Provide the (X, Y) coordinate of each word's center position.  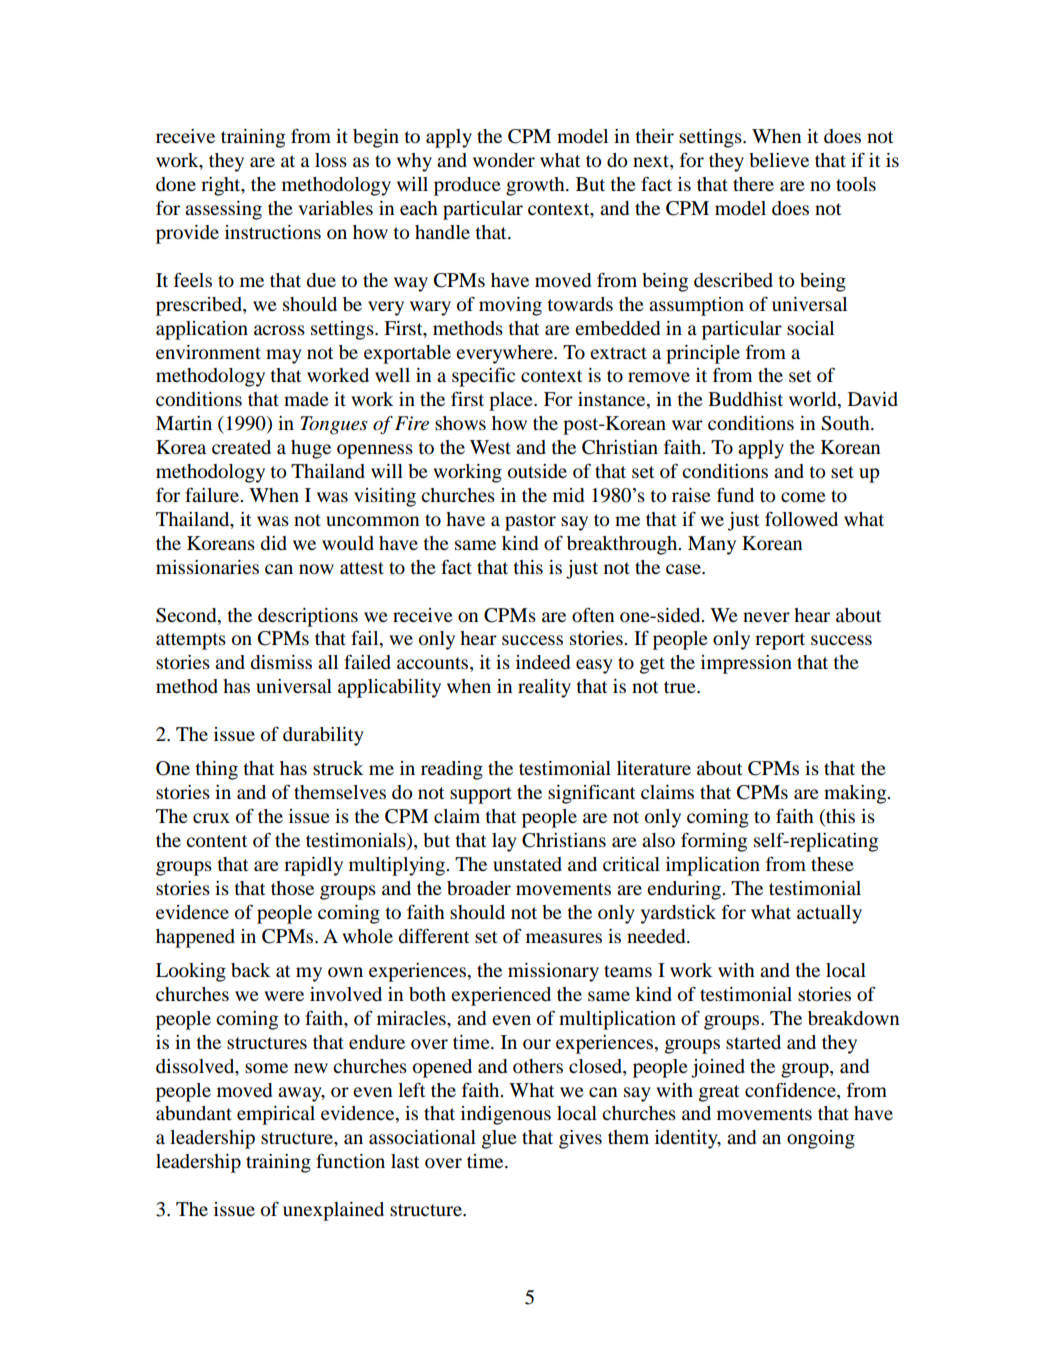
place (512, 401)
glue (499, 1139)
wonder (504, 160)
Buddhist (745, 399)
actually (829, 914)
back (251, 970)
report (780, 641)
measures (564, 938)
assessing (223, 210)
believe (779, 160)
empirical (276, 1115)
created (241, 447)
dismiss (281, 662)
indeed (543, 662)
